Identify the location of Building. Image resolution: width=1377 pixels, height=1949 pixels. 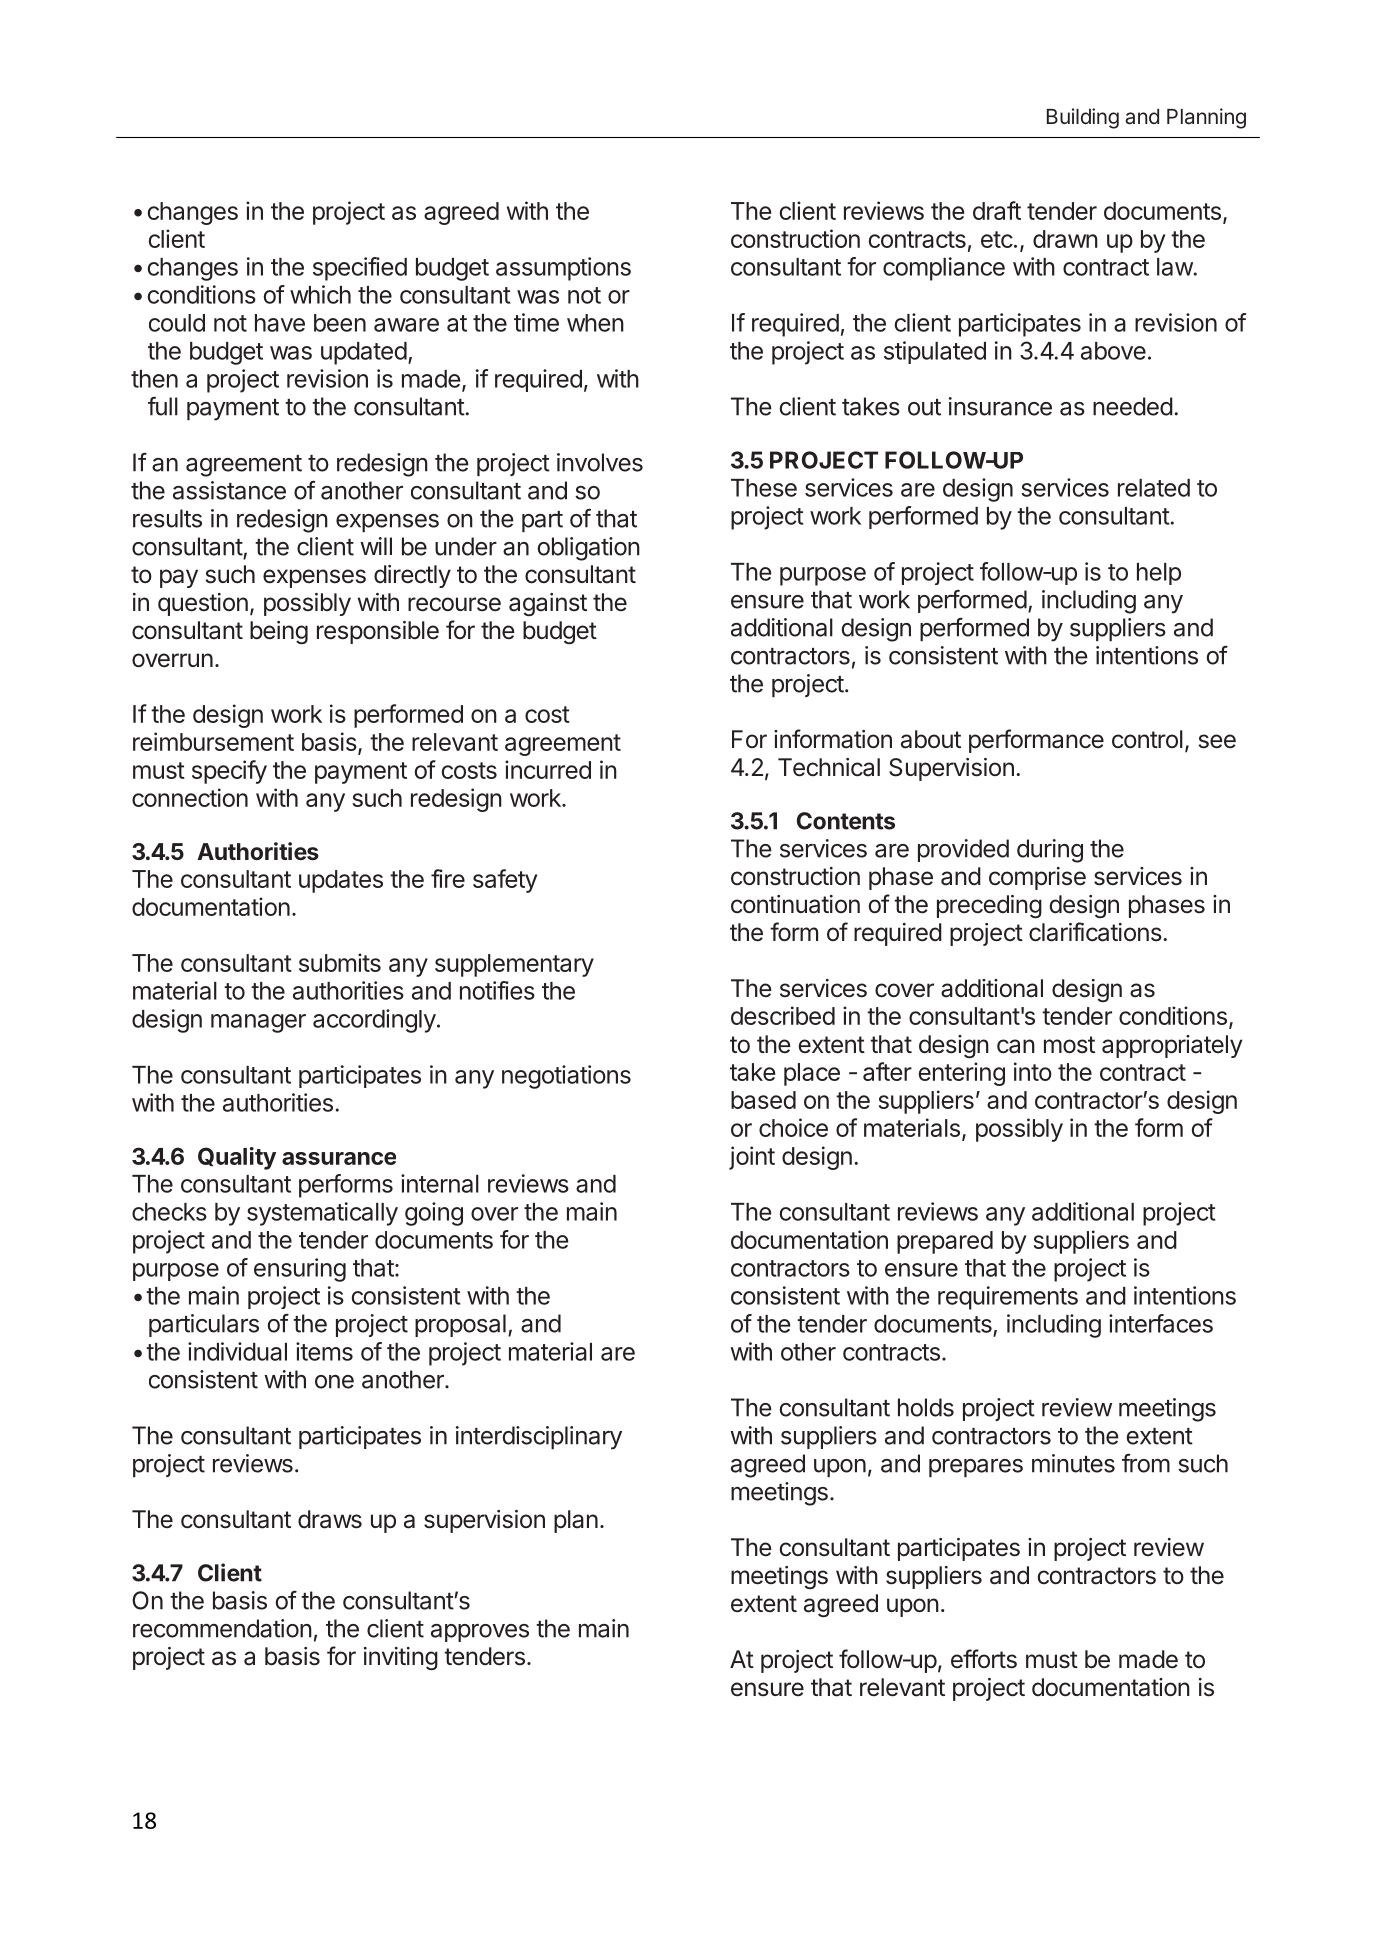
(1083, 118).
